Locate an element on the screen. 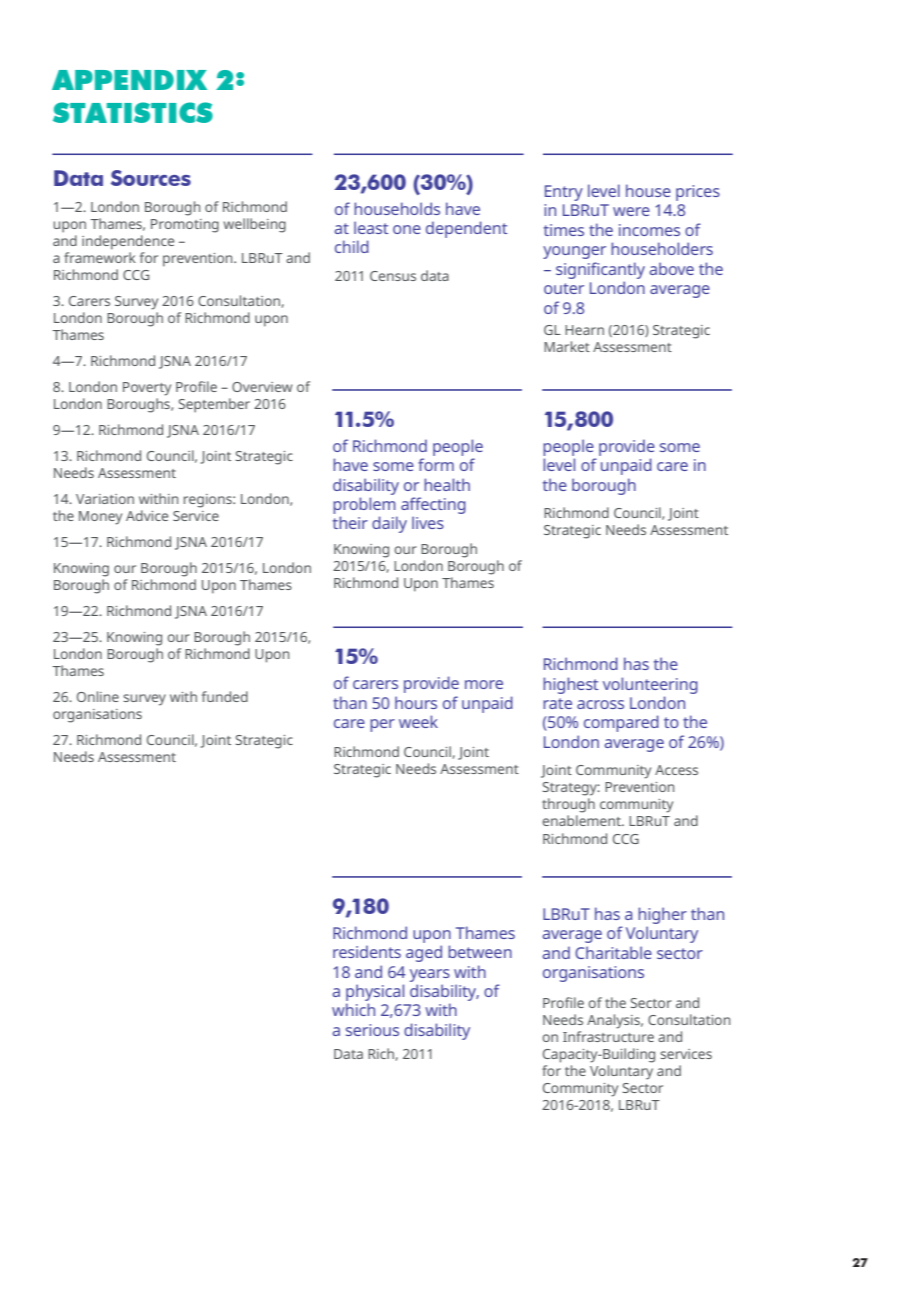  form is located at coordinates (436, 464).
